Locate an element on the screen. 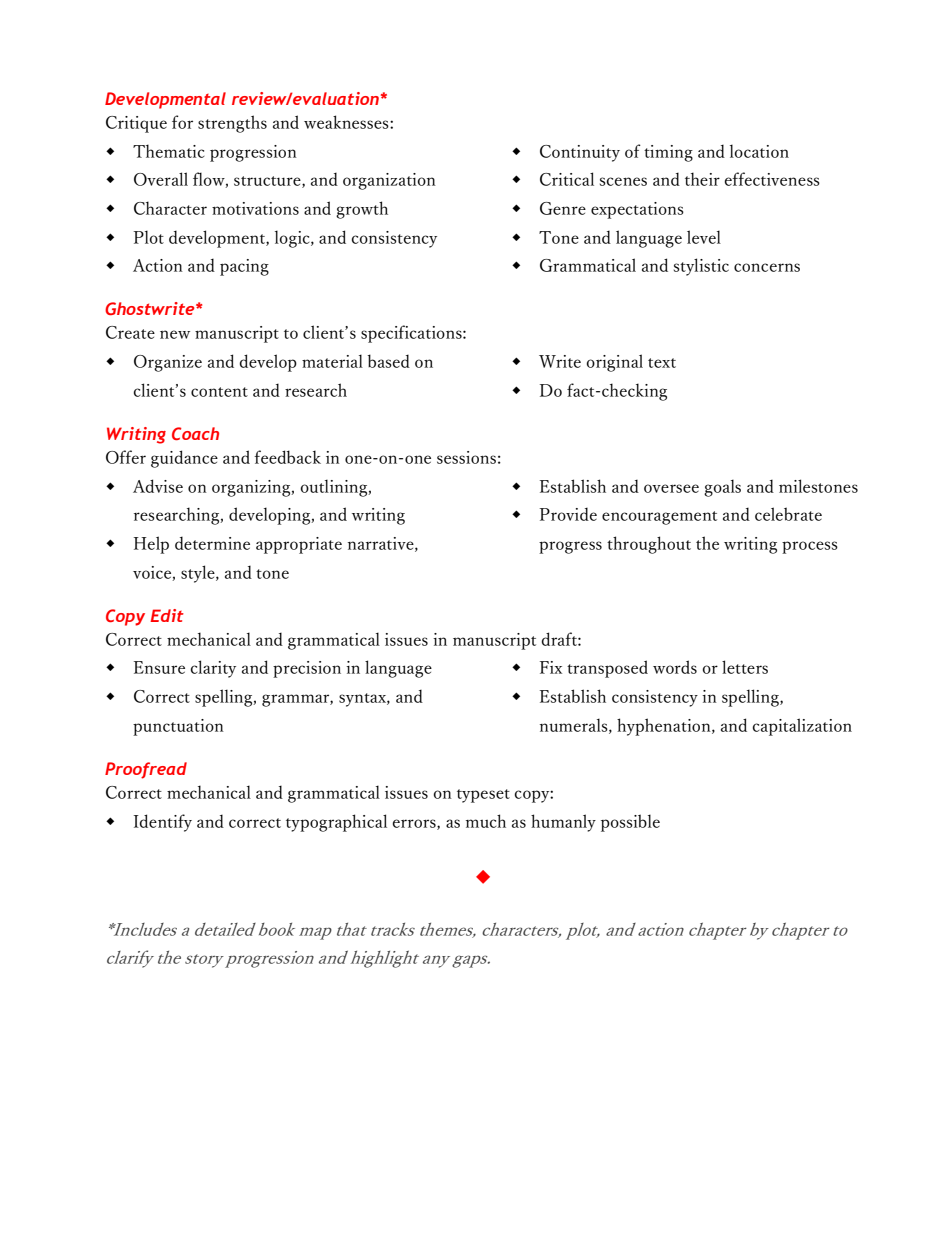 This screenshot has height=1233, width=952. typeset is located at coordinates (483, 796).
